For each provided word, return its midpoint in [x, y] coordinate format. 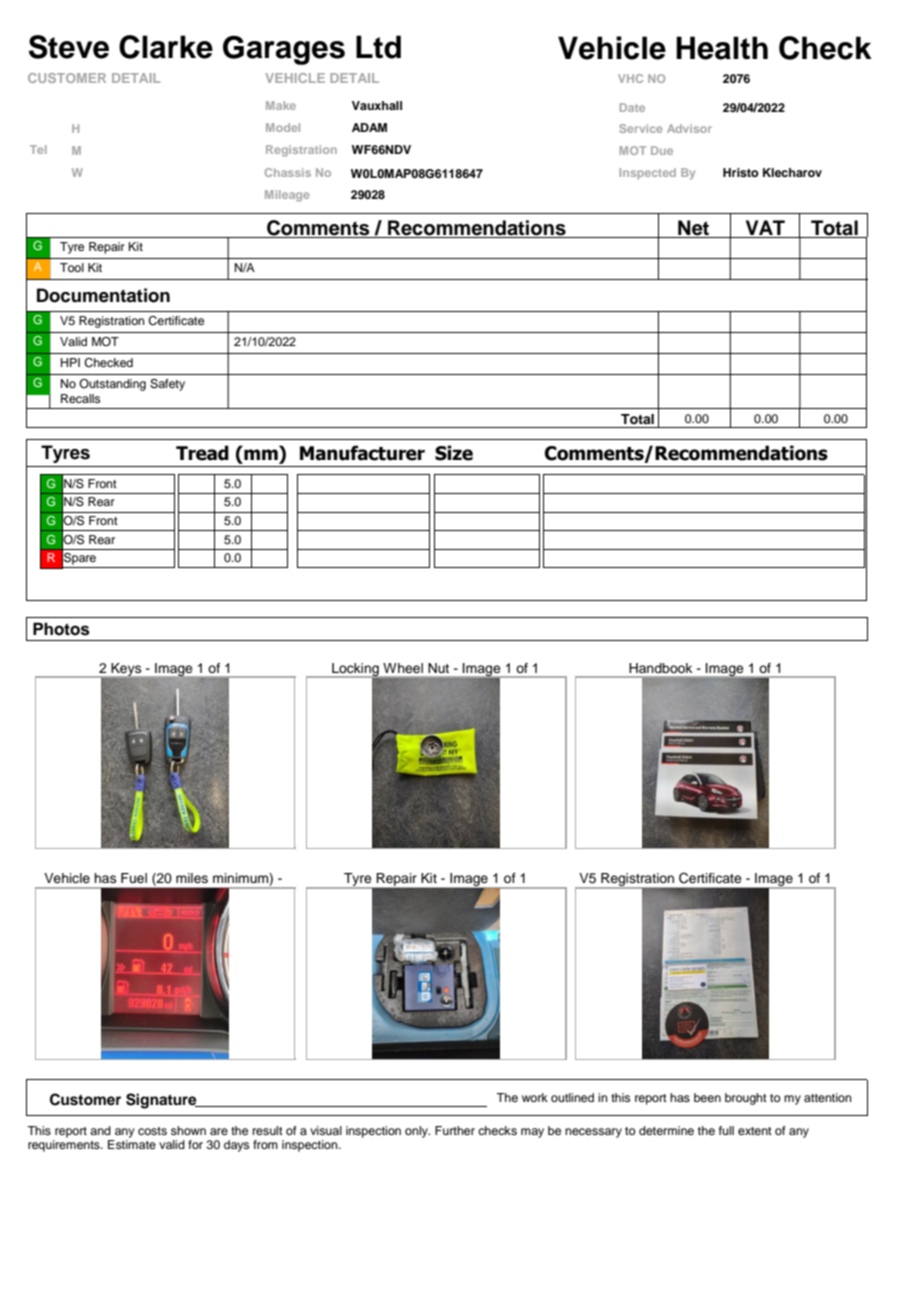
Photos [61, 629]
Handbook [661, 668]
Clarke [166, 47]
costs [152, 1131]
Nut [439, 668]
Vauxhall [377, 105]
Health [722, 48]
